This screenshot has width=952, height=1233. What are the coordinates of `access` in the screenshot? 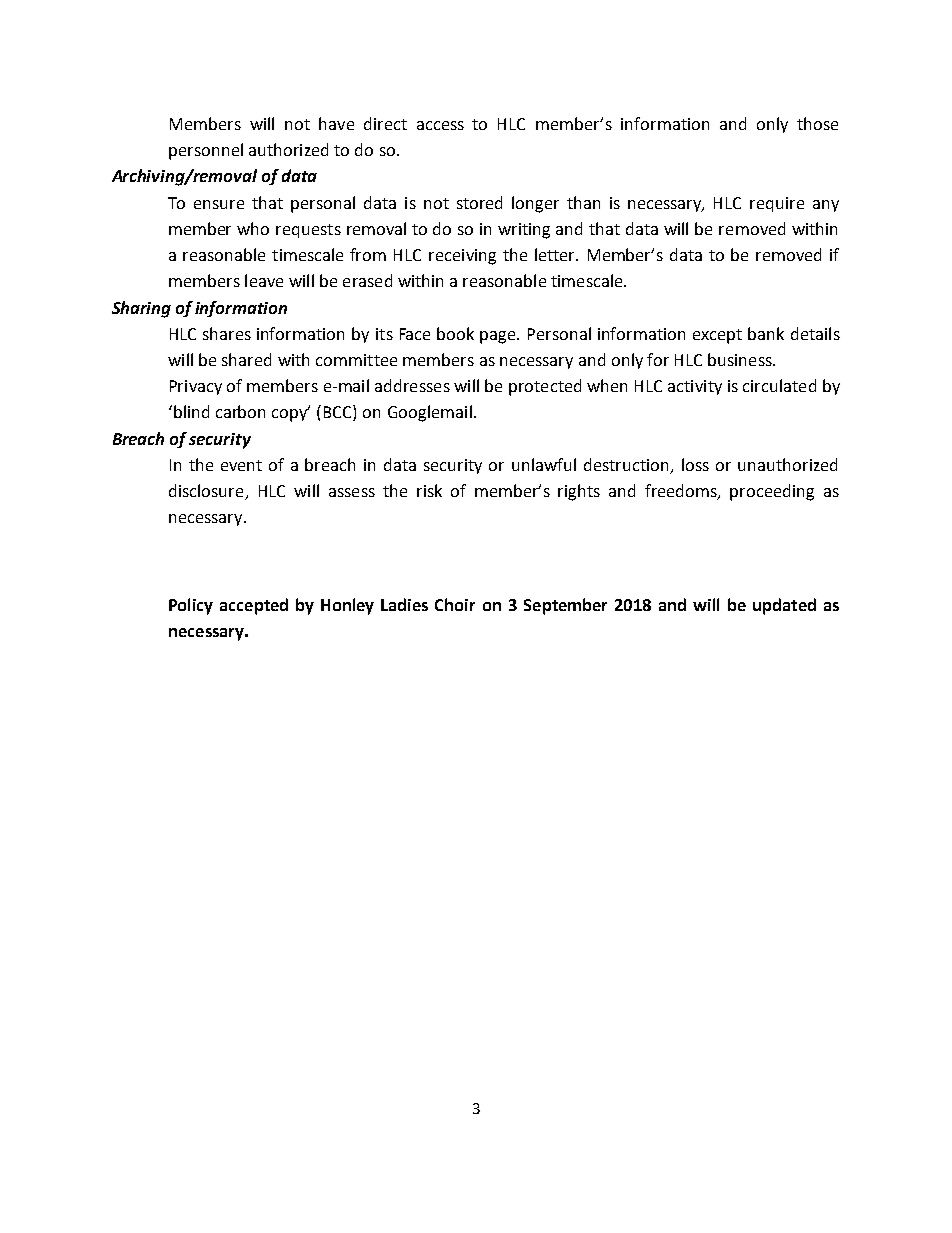 It's located at (440, 125).
